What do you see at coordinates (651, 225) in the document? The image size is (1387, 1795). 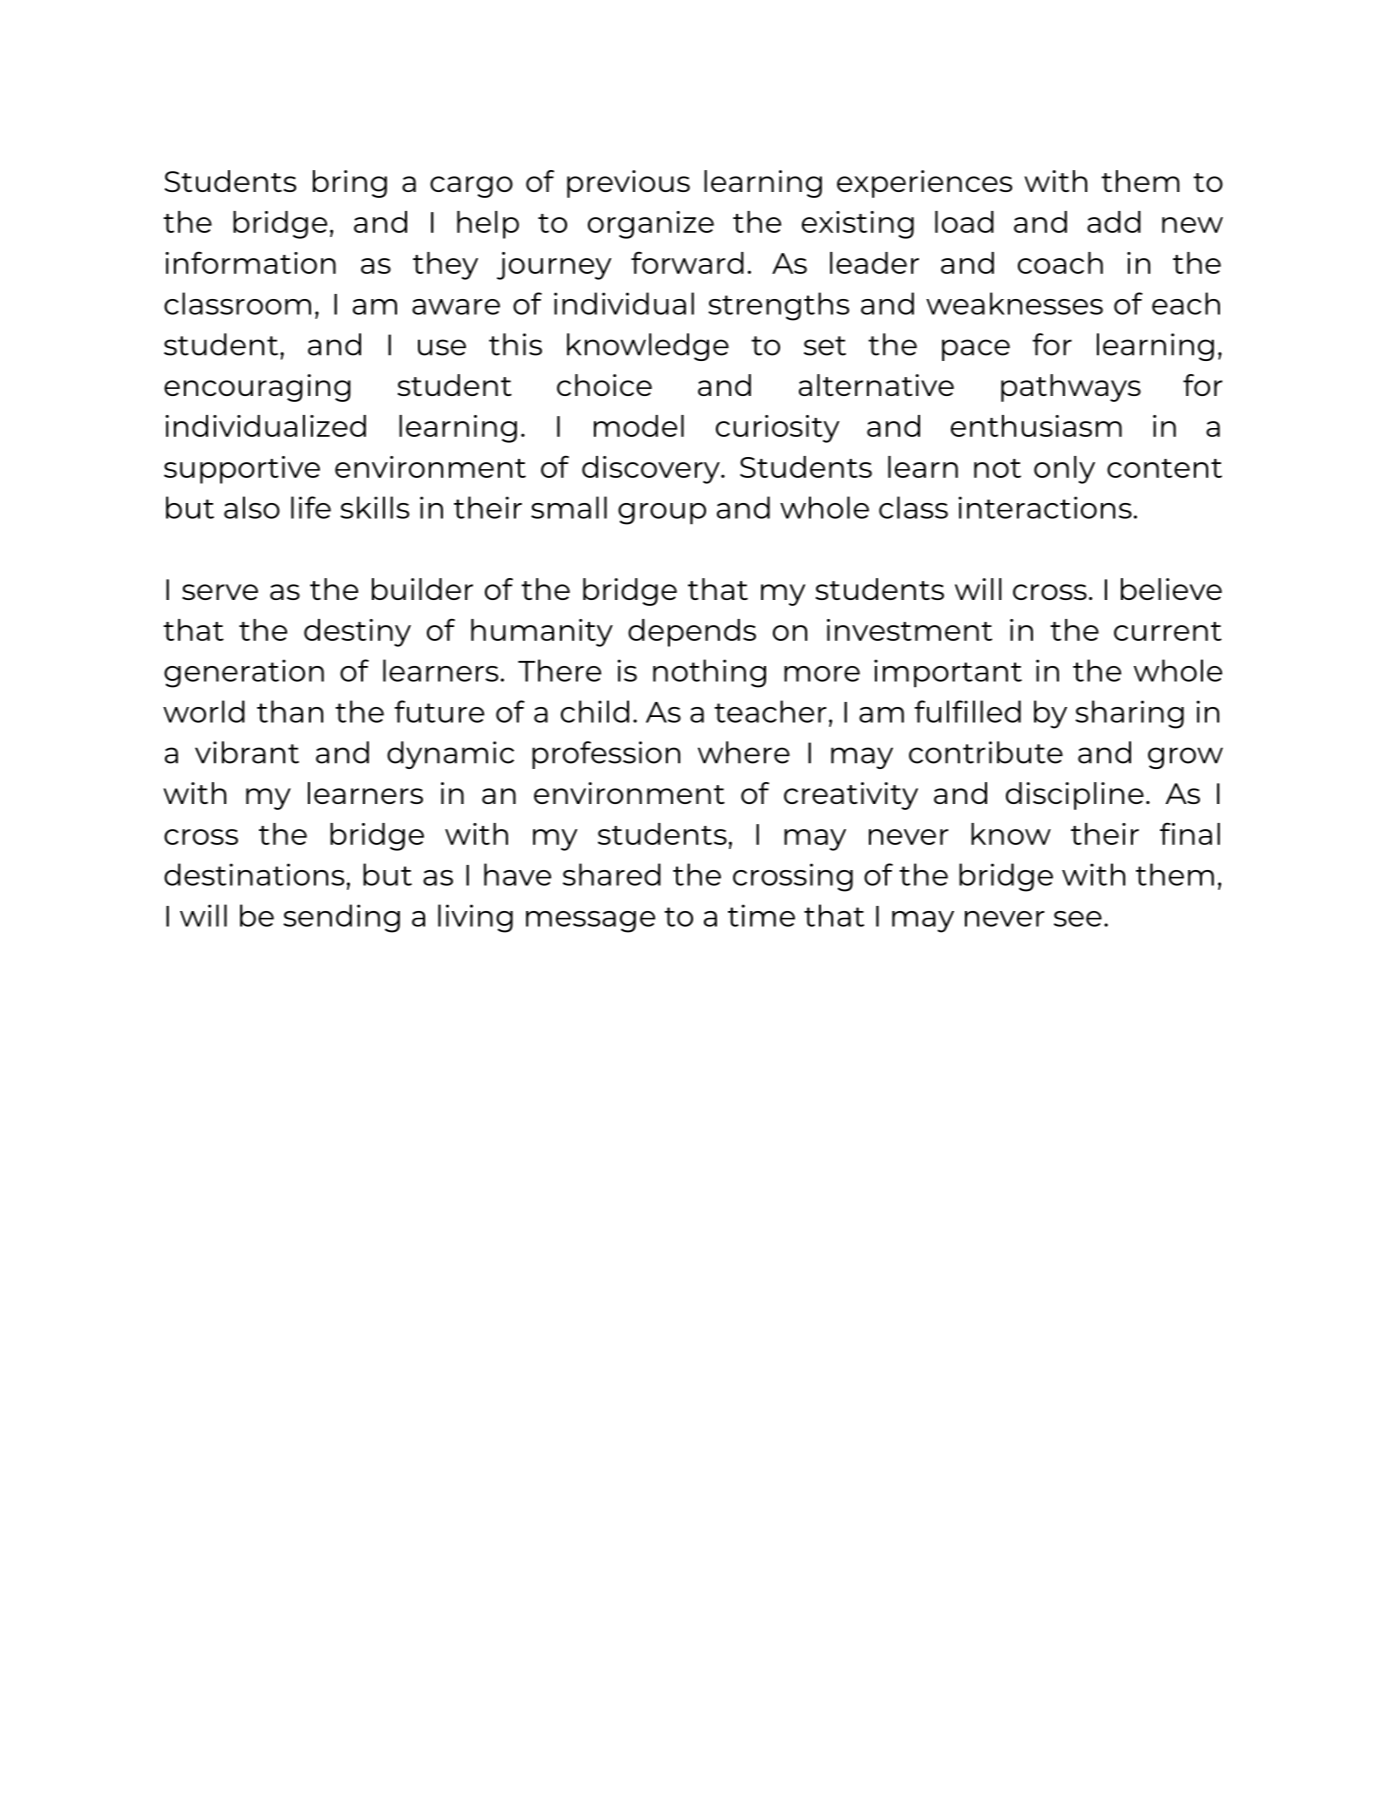 I see `organize` at bounding box center [651, 225].
